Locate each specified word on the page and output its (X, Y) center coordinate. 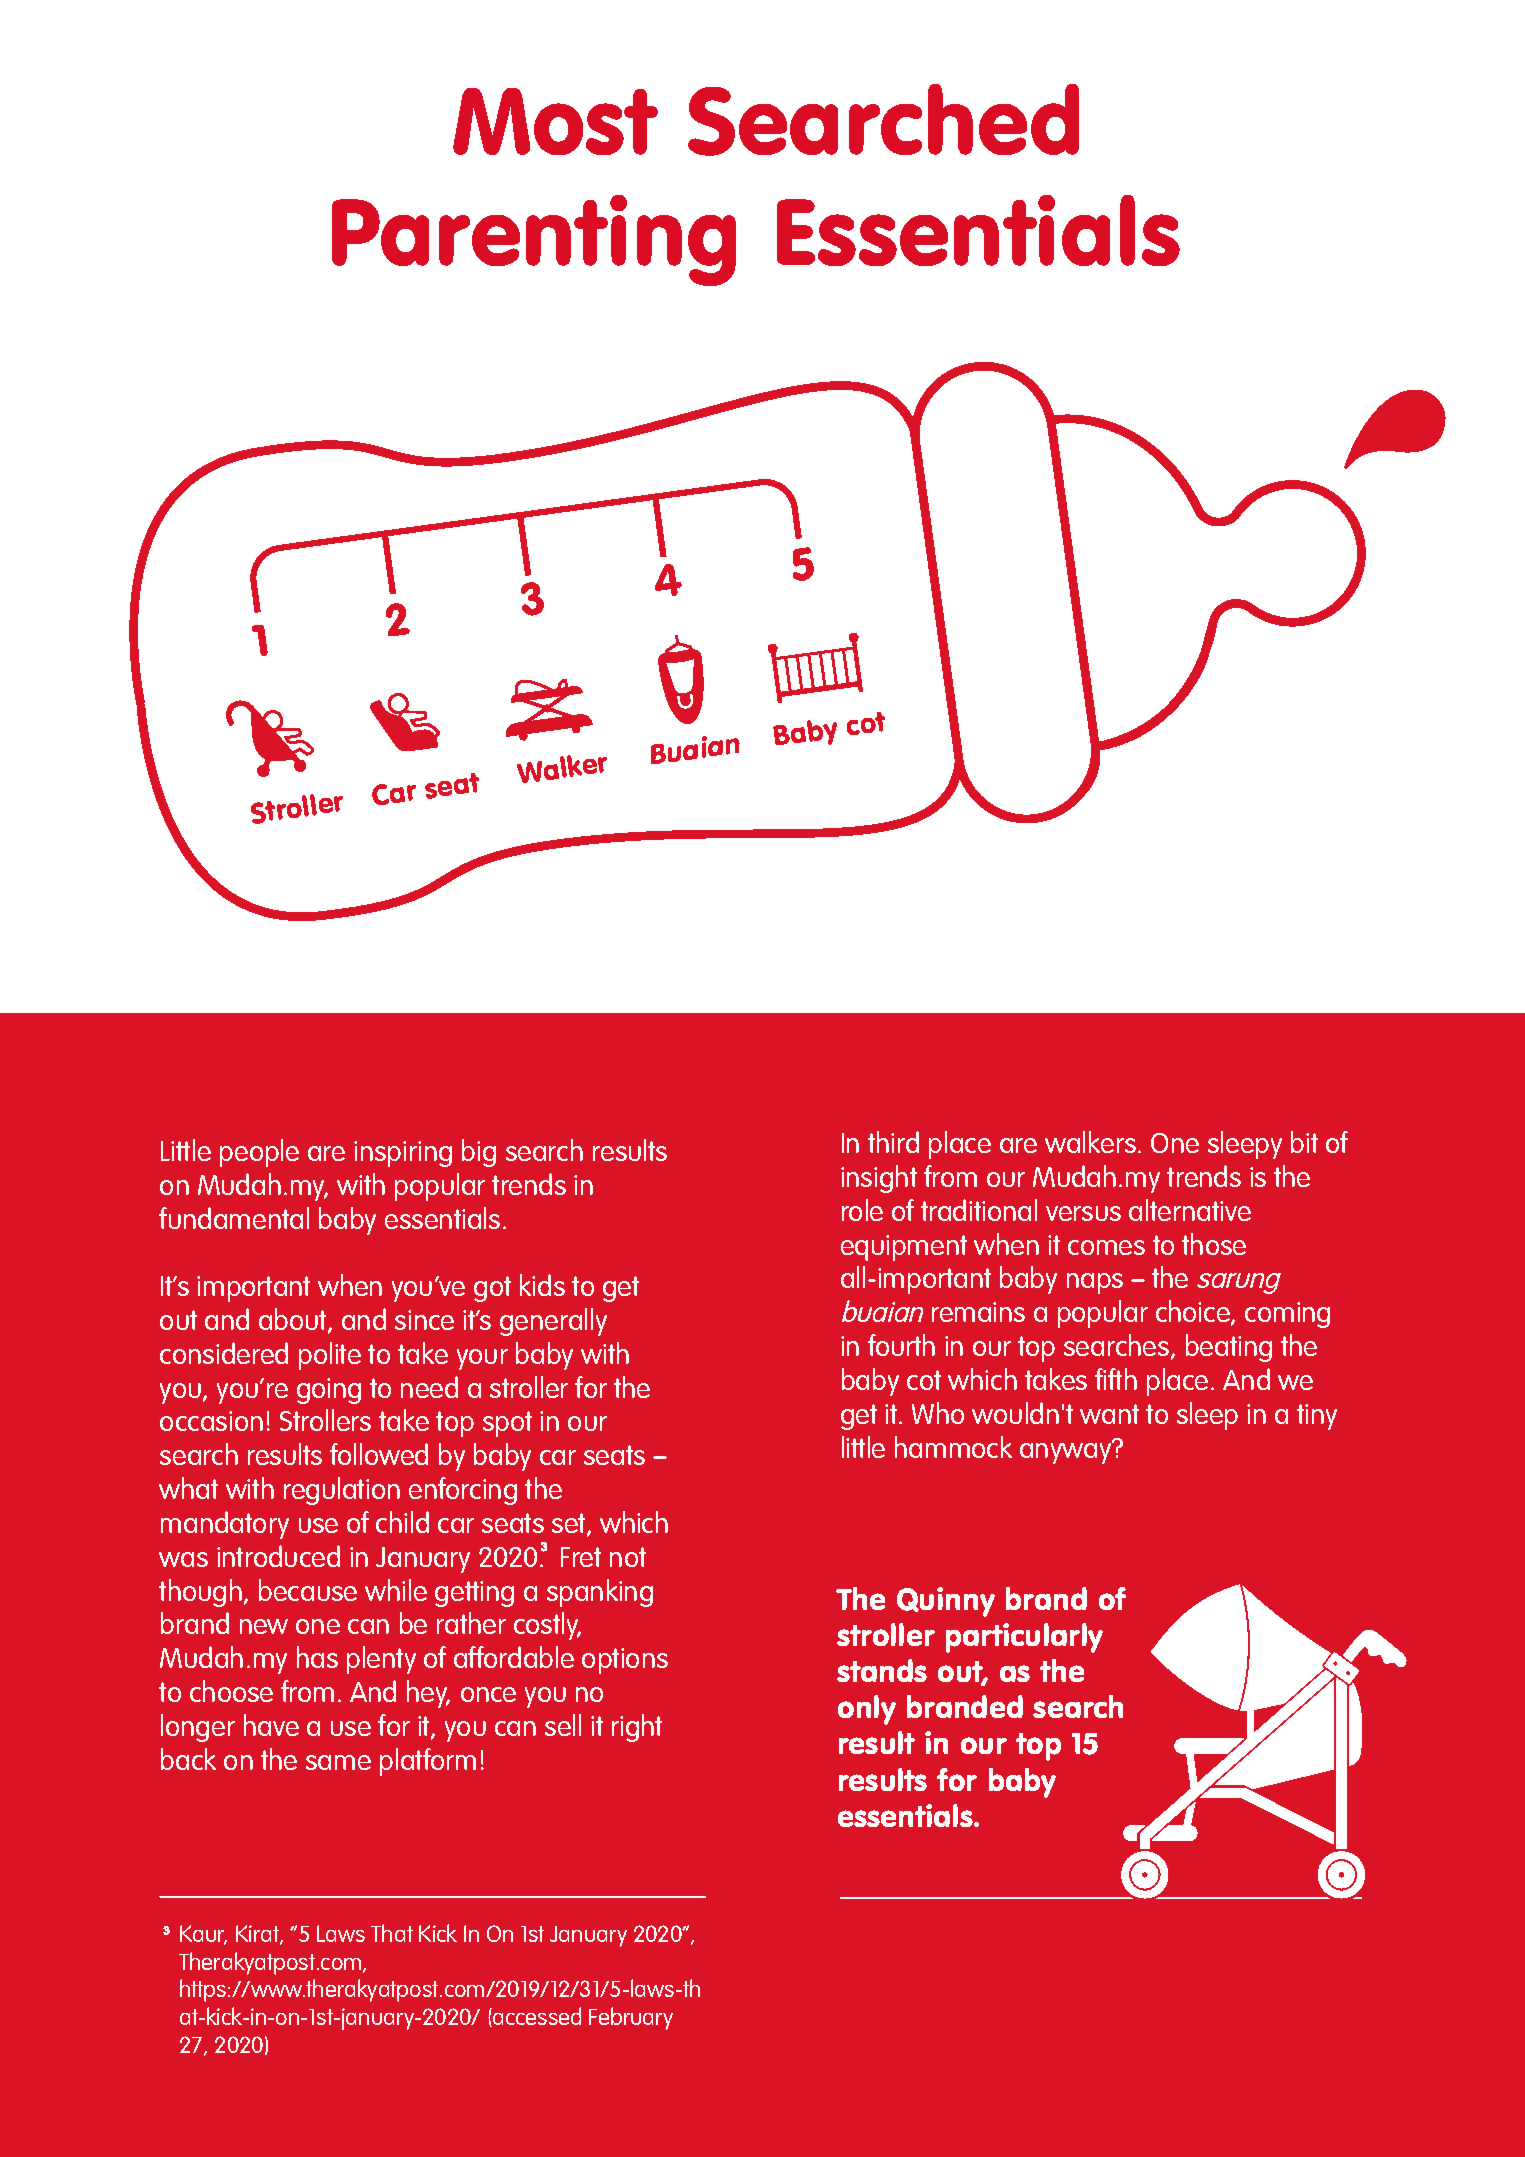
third (893, 1142)
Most (555, 121)
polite (330, 1356)
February (631, 2018)
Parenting (534, 240)
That (392, 1933)
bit (1304, 1142)
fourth (901, 1345)
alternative (1190, 1210)
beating (1229, 1348)
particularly (1024, 1638)
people (259, 1153)
